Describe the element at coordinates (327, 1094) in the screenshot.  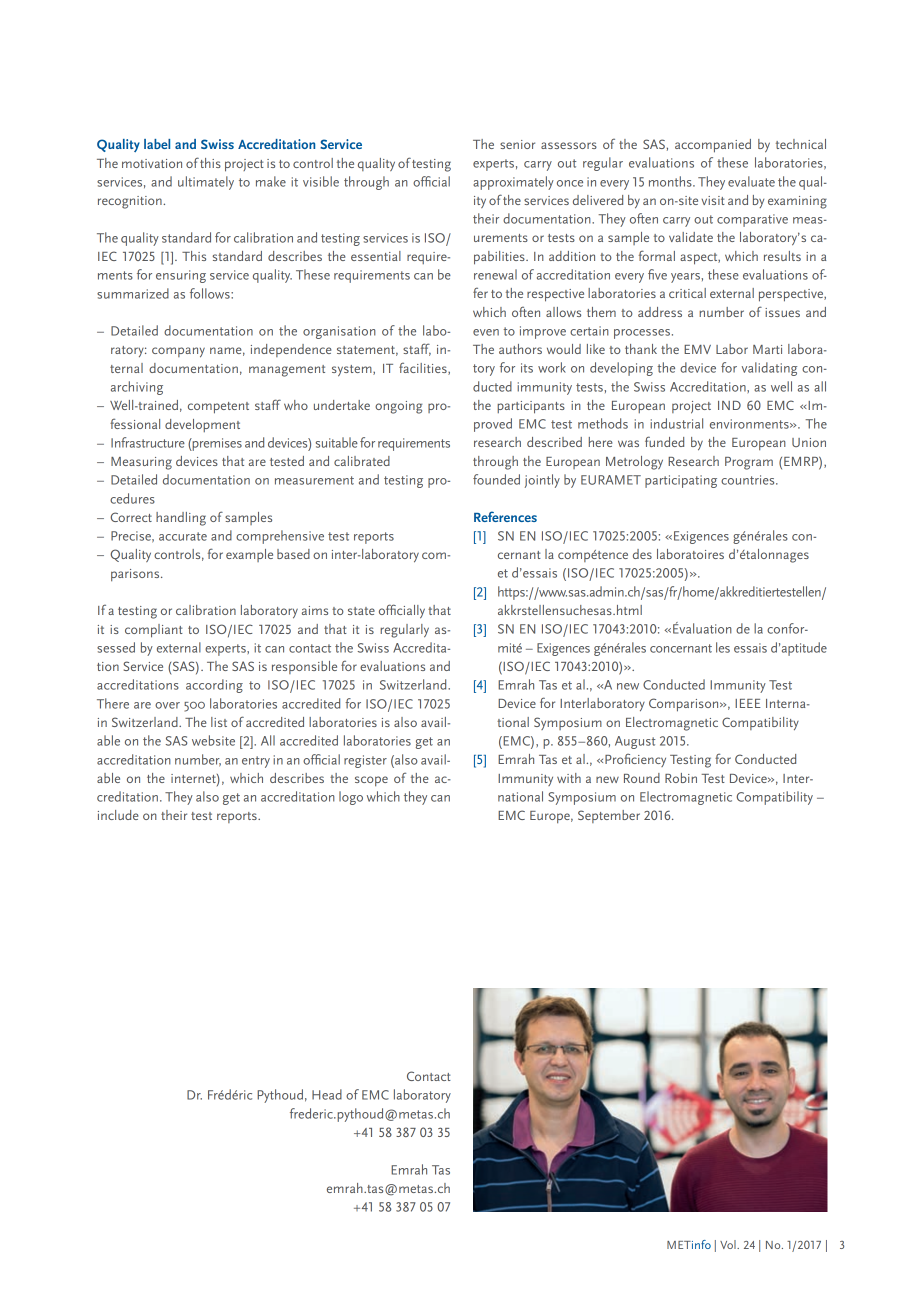
I see `Head` at that location.
